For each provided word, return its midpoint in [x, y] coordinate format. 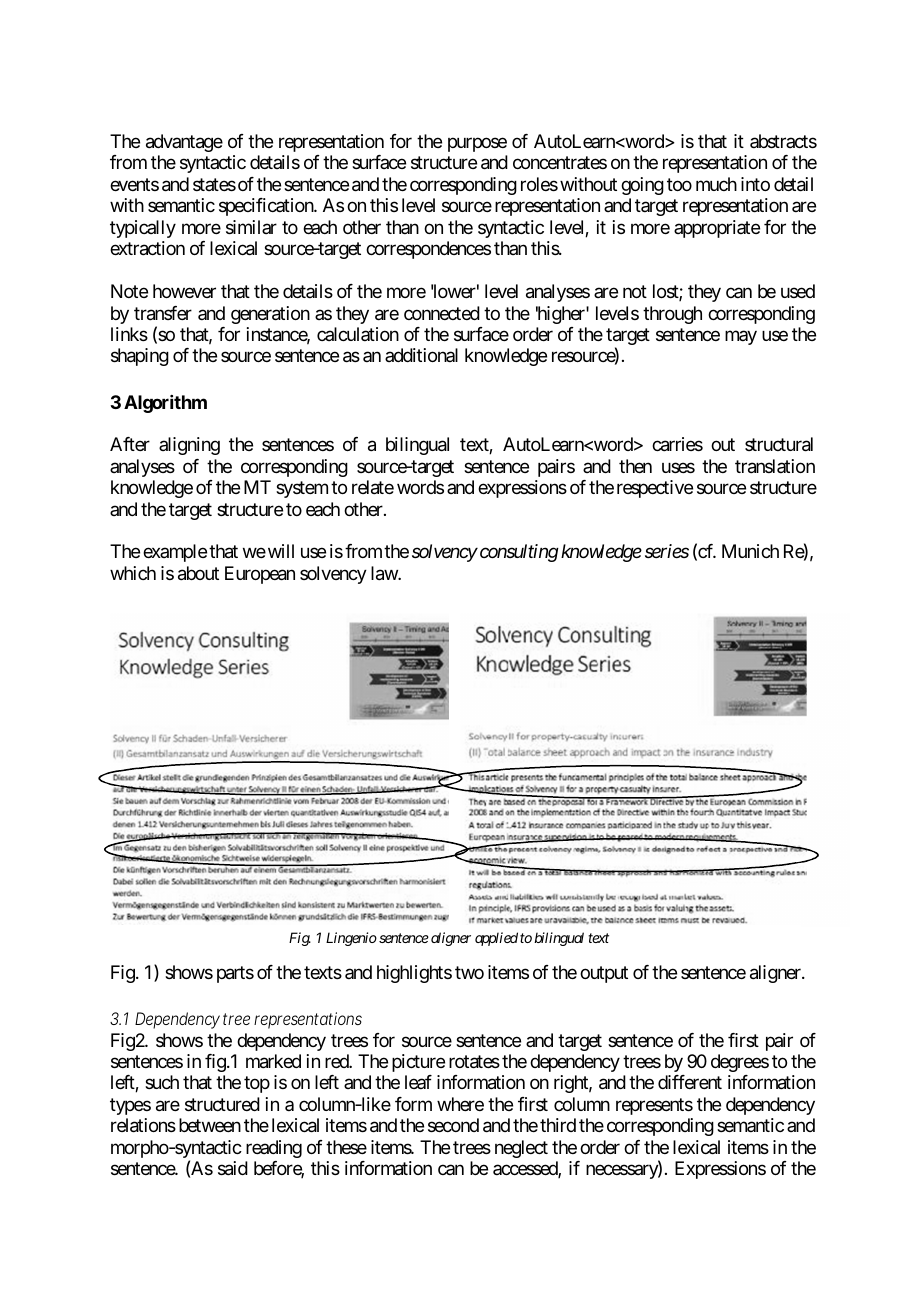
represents [654, 1106]
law [385, 573]
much [716, 184]
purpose [477, 144]
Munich [750, 551]
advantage [184, 143]
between [210, 1125]
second [453, 1125]
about [198, 573]
